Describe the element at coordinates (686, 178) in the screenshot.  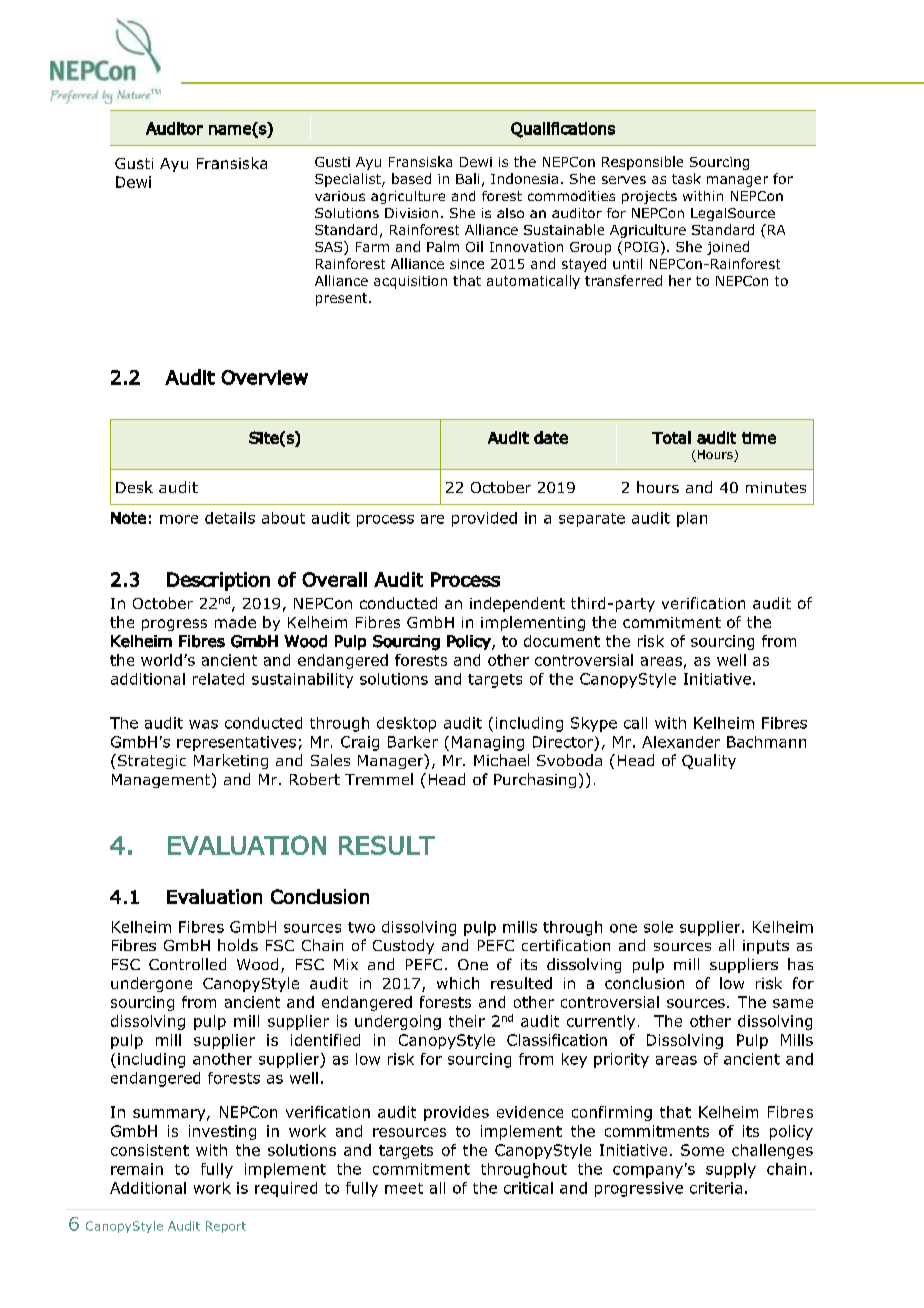
I see `task` at that location.
